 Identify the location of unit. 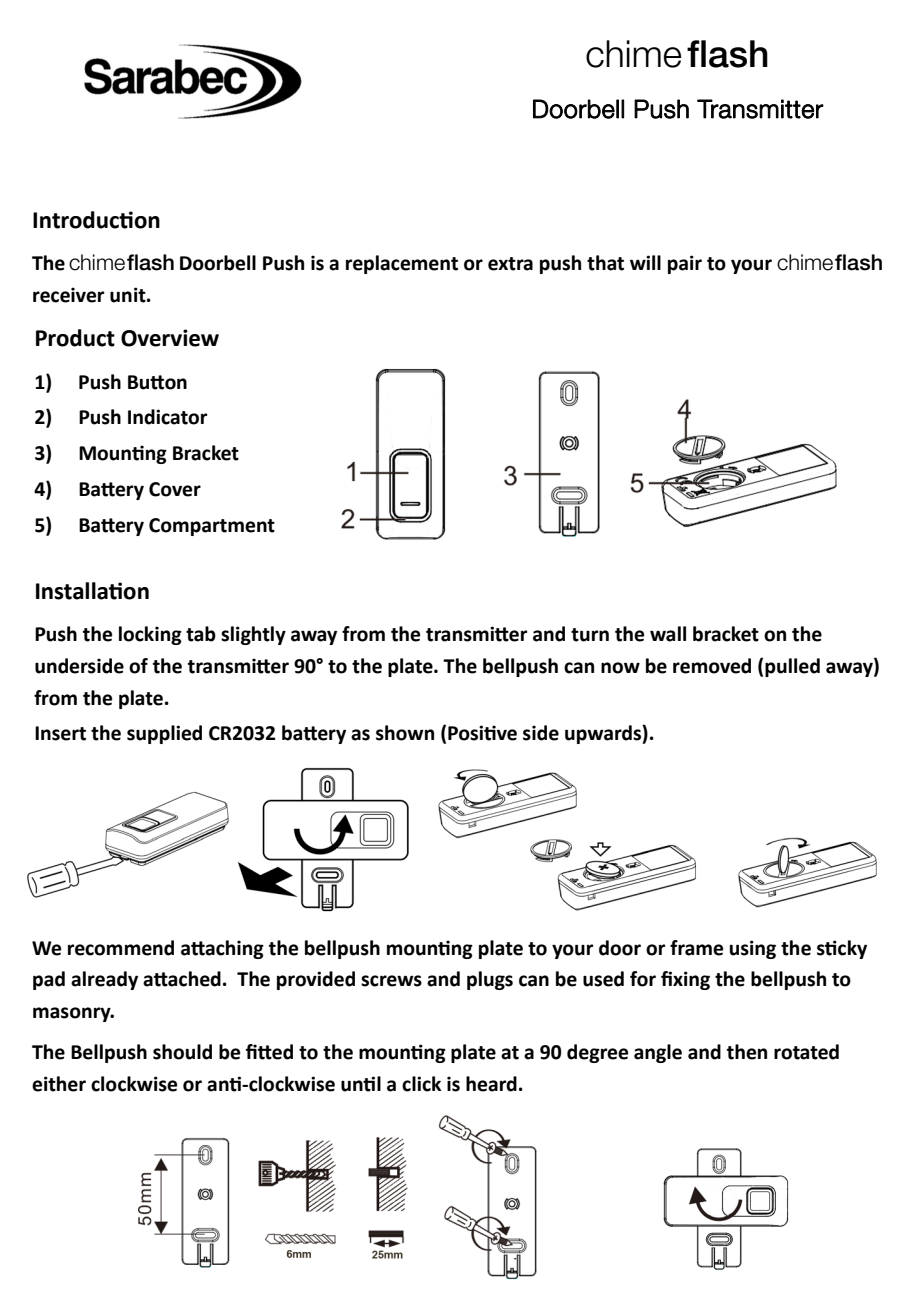
(129, 295).
